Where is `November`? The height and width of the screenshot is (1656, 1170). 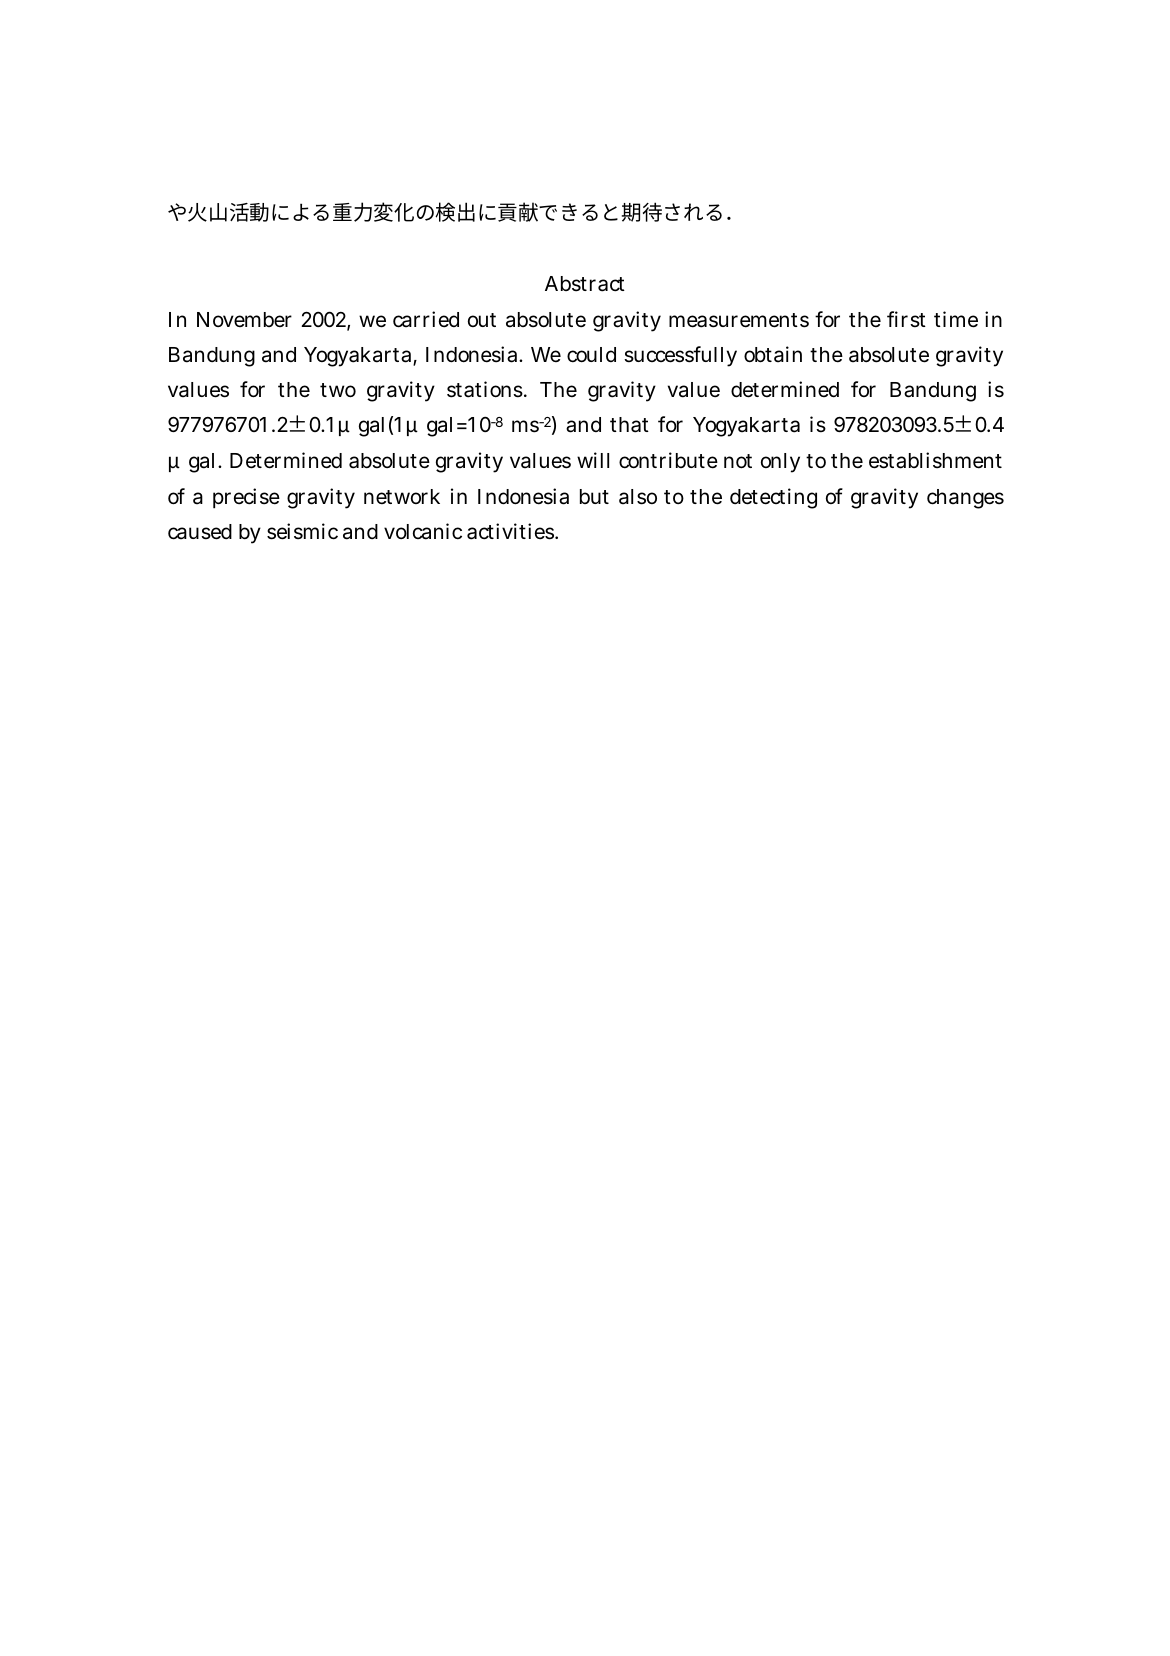
November is located at coordinates (244, 319).
